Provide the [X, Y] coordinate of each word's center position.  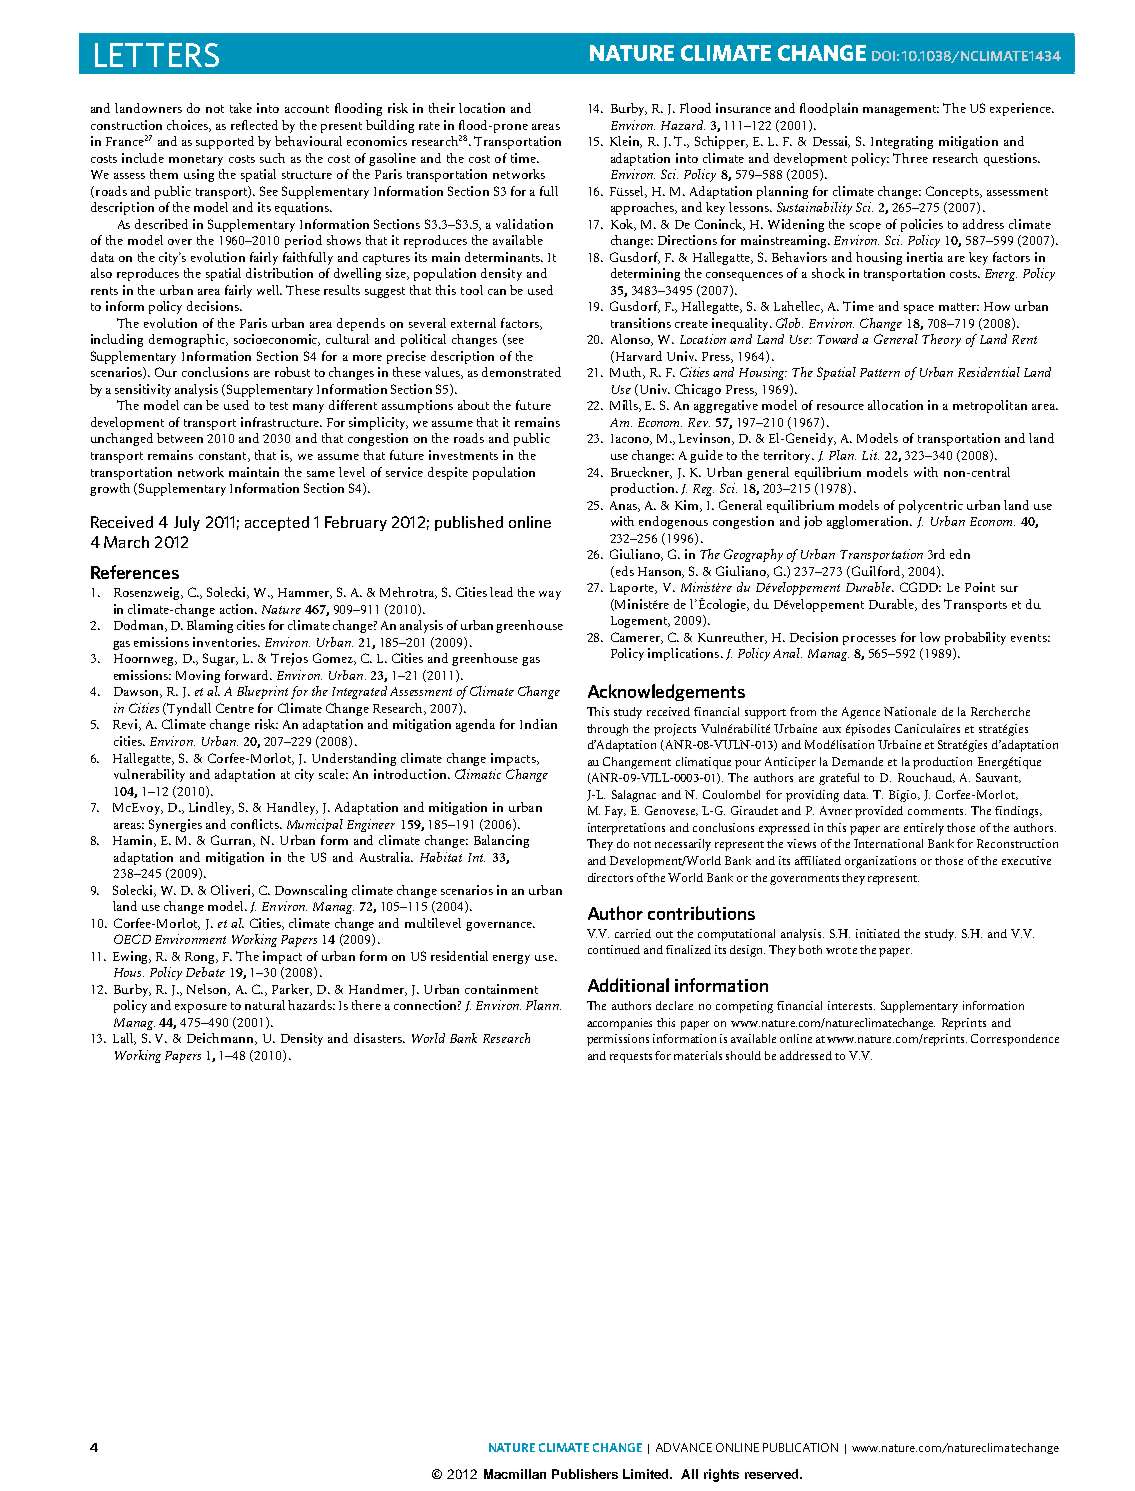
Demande [857, 761]
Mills [625, 406]
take [241, 108]
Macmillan [515, 1474]
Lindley [211, 808]
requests [631, 1058]
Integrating [902, 142]
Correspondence [1015, 1040]
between [180, 438]
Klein [626, 142]
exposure [201, 1008]
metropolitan [990, 406]
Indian [538, 724]
